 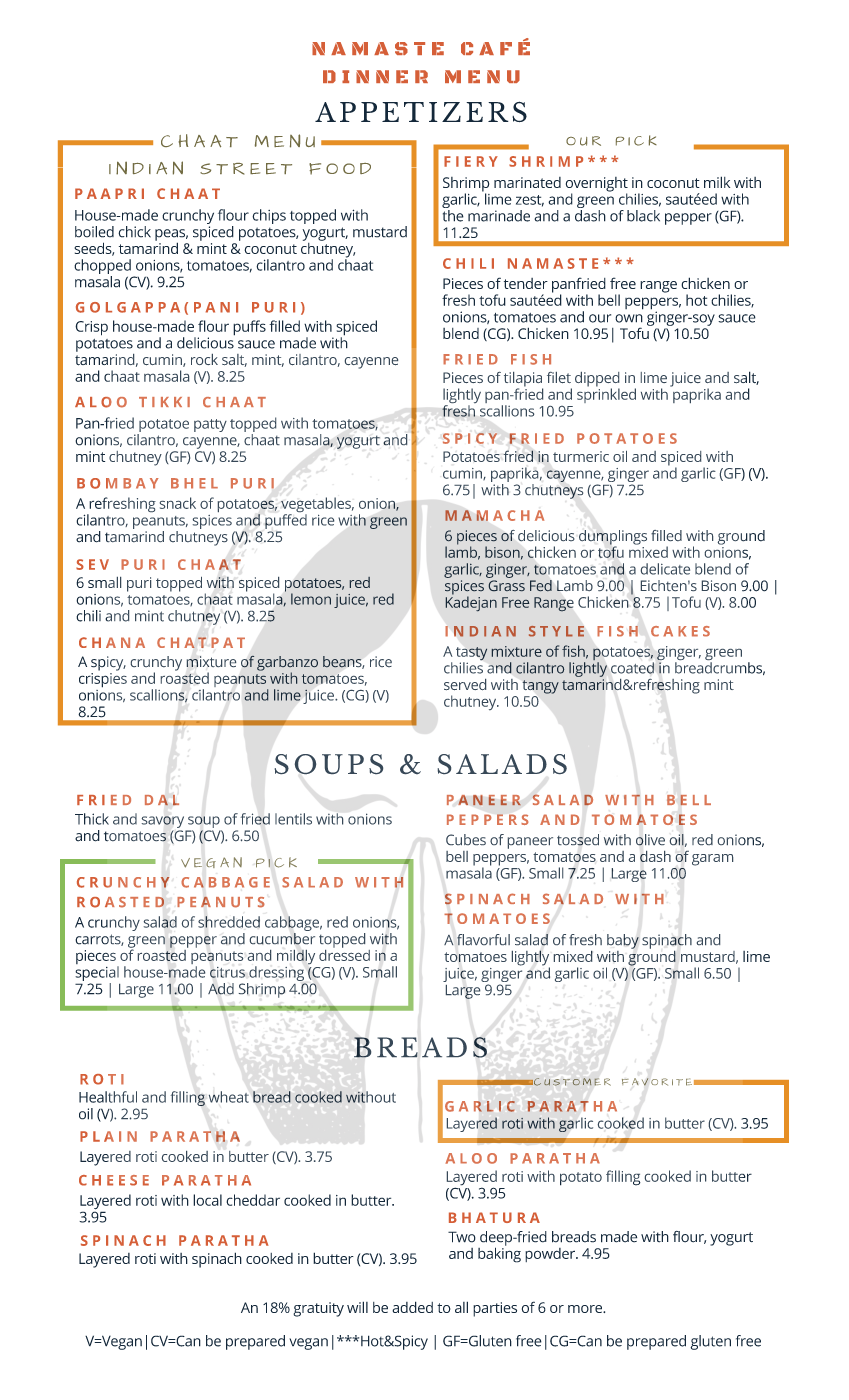 I want to click on boiled, so click(x=94, y=232).
